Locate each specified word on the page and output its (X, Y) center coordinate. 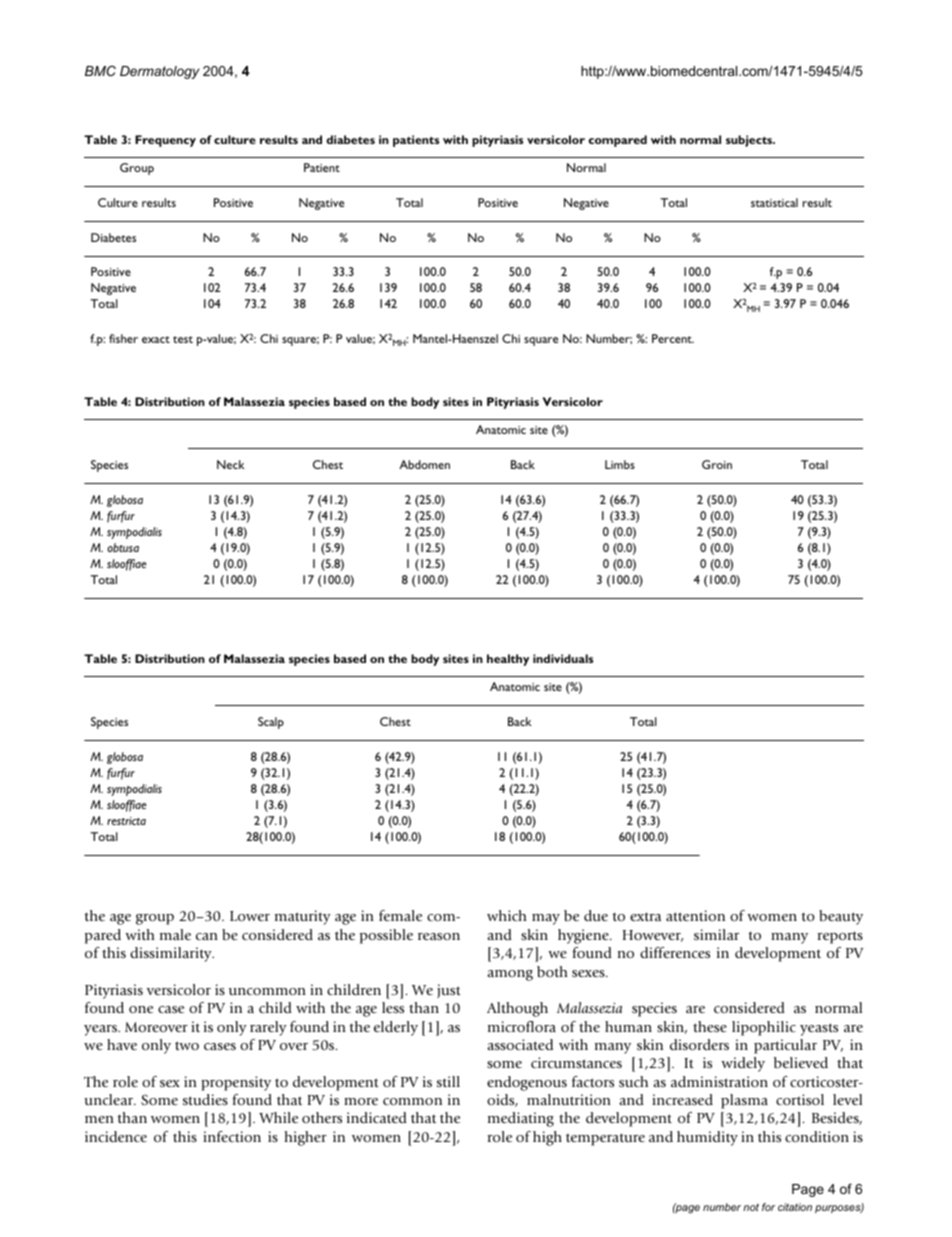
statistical (774, 202)
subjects (750, 141)
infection (232, 1136)
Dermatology (160, 72)
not (751, 1207)
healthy (508, 660)
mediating (521, 1119)
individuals (563, 658)
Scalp (271, 723)
